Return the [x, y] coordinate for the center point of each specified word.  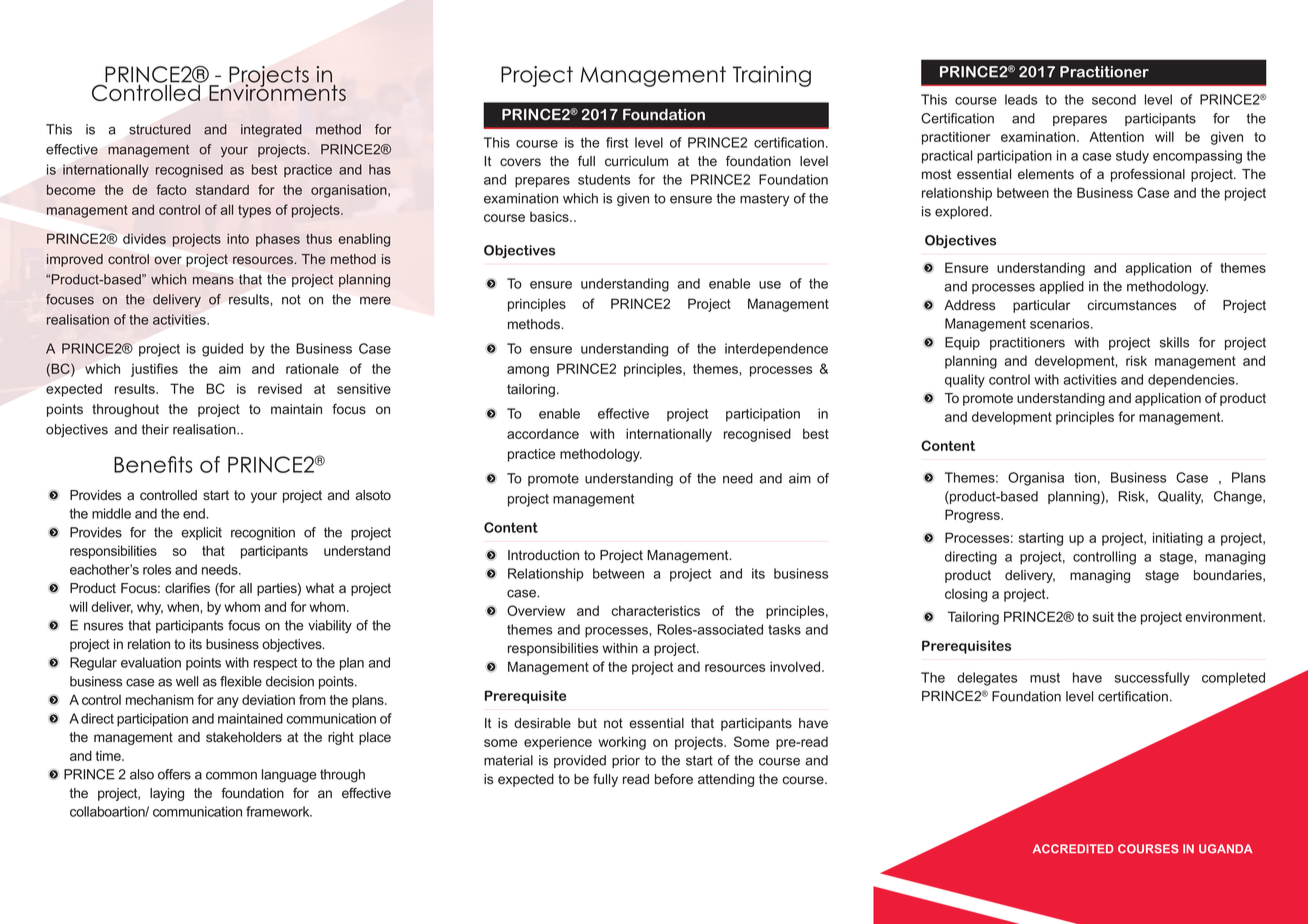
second [1114, 99]
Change [1239, 498]
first [617, 142]
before [674, 779]
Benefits [153, 464]
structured [160, 129]
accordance [543, 434]
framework [279, 811]
